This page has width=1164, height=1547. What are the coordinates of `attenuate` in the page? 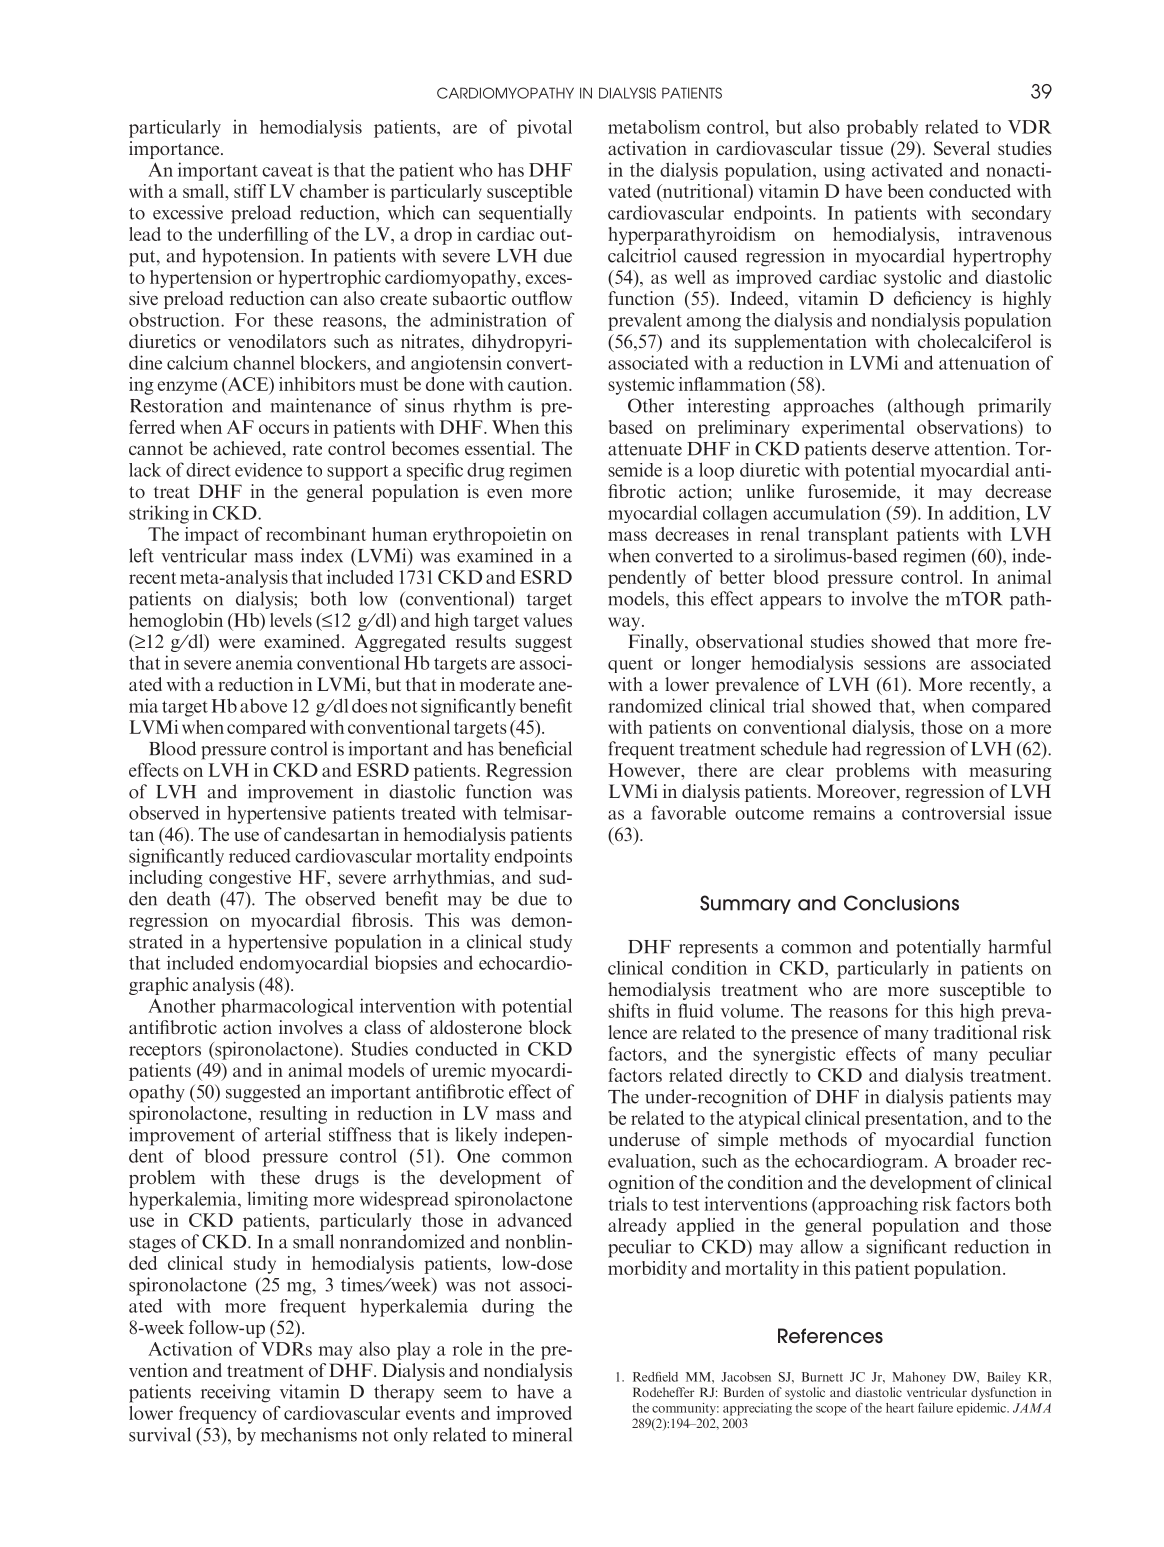 It's located at (645, 449).
